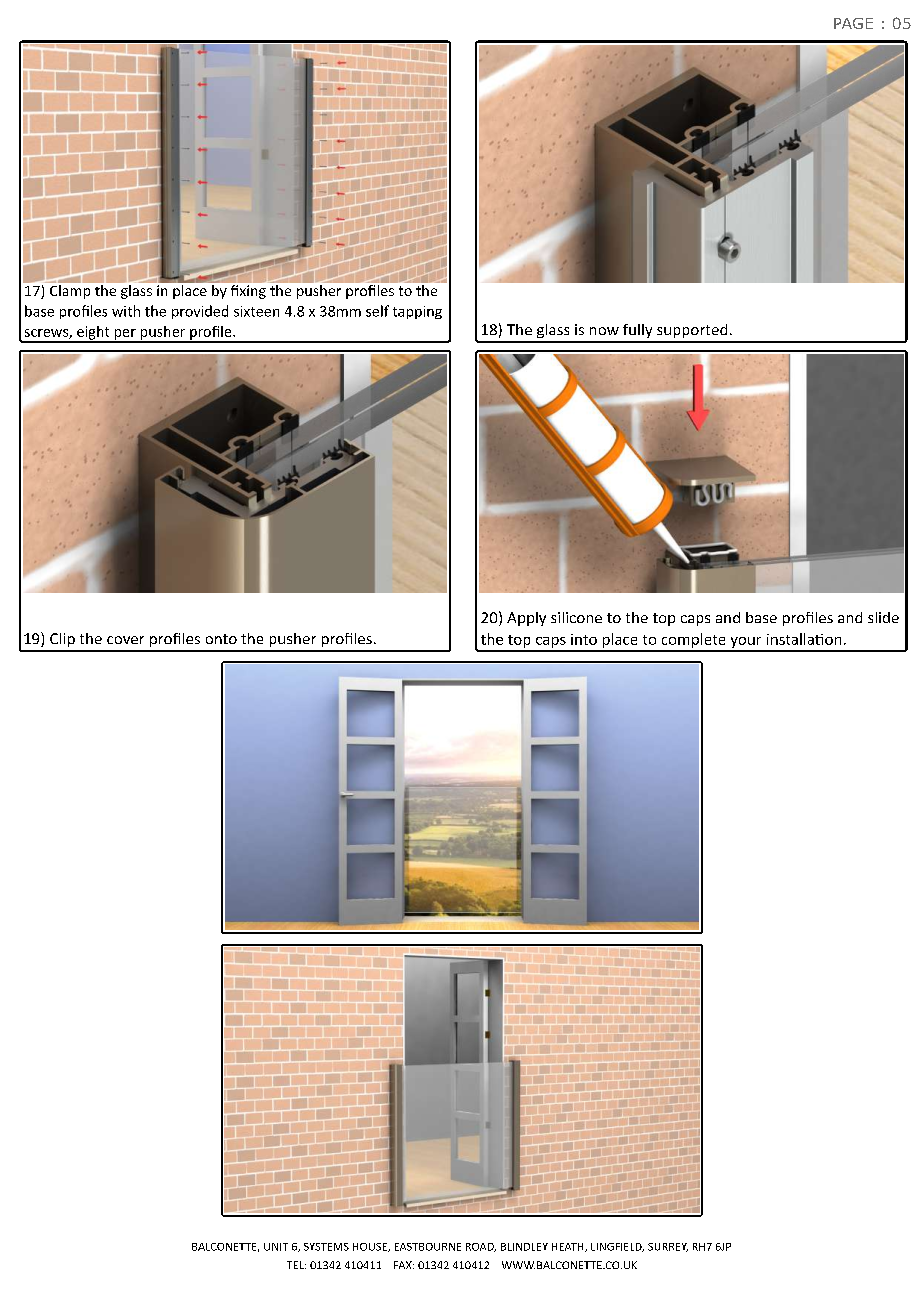 Image resolution: width=924 pixels, height=1308 pixels. I want to click on slide, so click(883, 617).
